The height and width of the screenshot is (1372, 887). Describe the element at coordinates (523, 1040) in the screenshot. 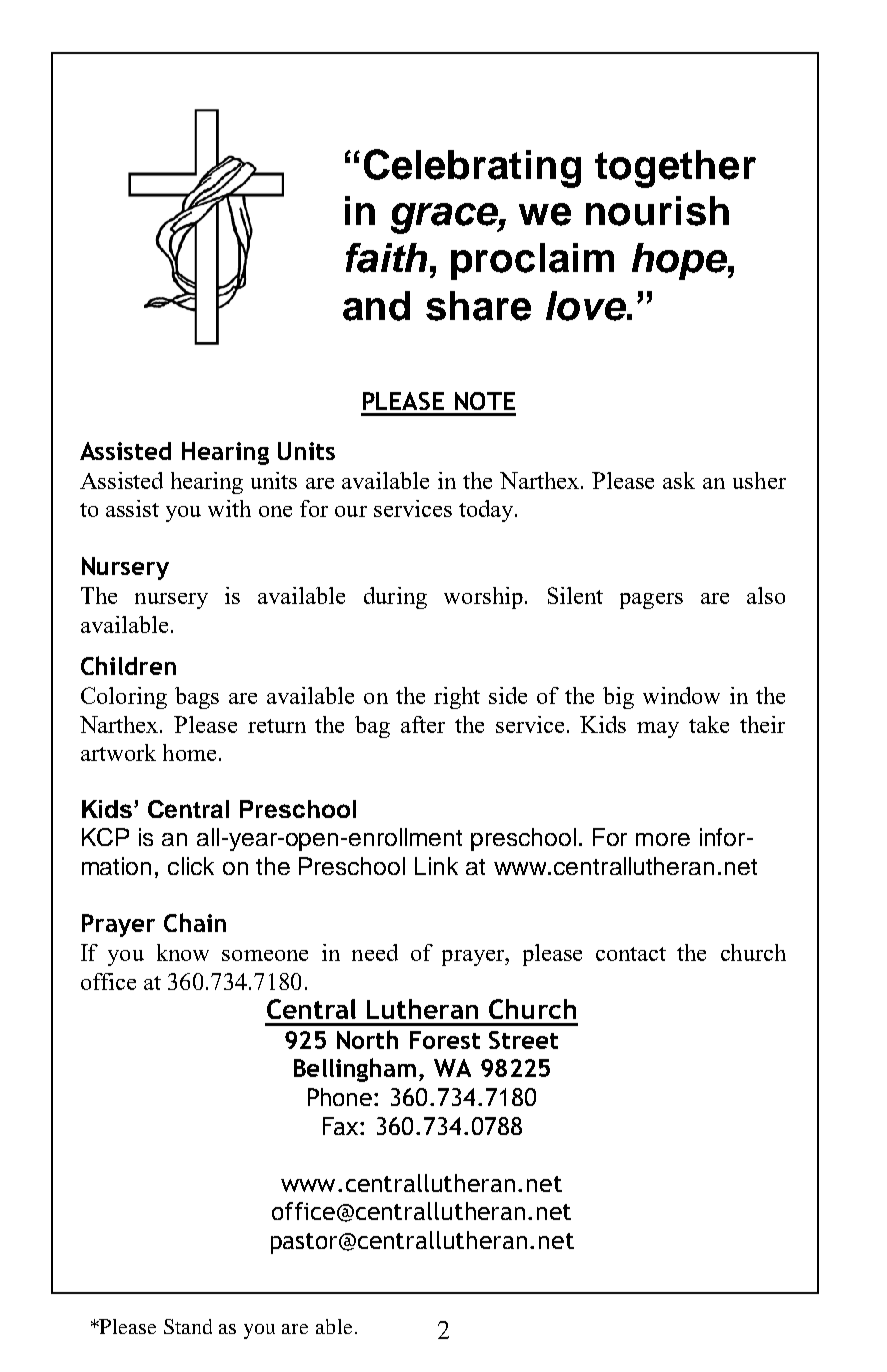

I see `Street` at that location.
